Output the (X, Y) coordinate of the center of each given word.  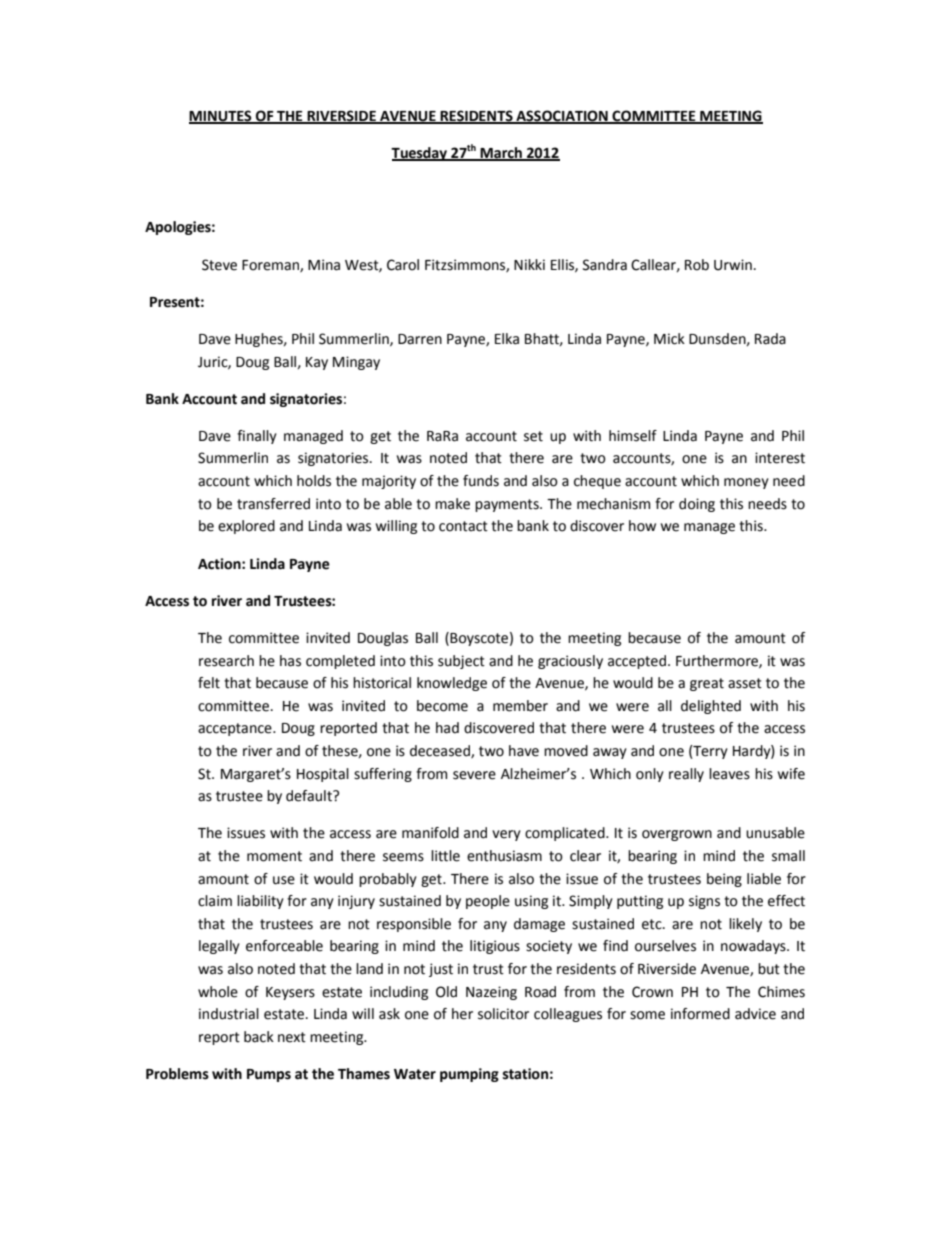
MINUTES (221, 116)
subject (461, 662)
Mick (669, 339)
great (707, 684)
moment (274, 856)
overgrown (677, 835)
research (226, 661)
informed (700, 1014)
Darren (420, 339)
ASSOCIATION (562, 116)
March (501, 153)
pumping (469, 1075)
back (259, 1037)
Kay (317, 363)
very (506, 835)
